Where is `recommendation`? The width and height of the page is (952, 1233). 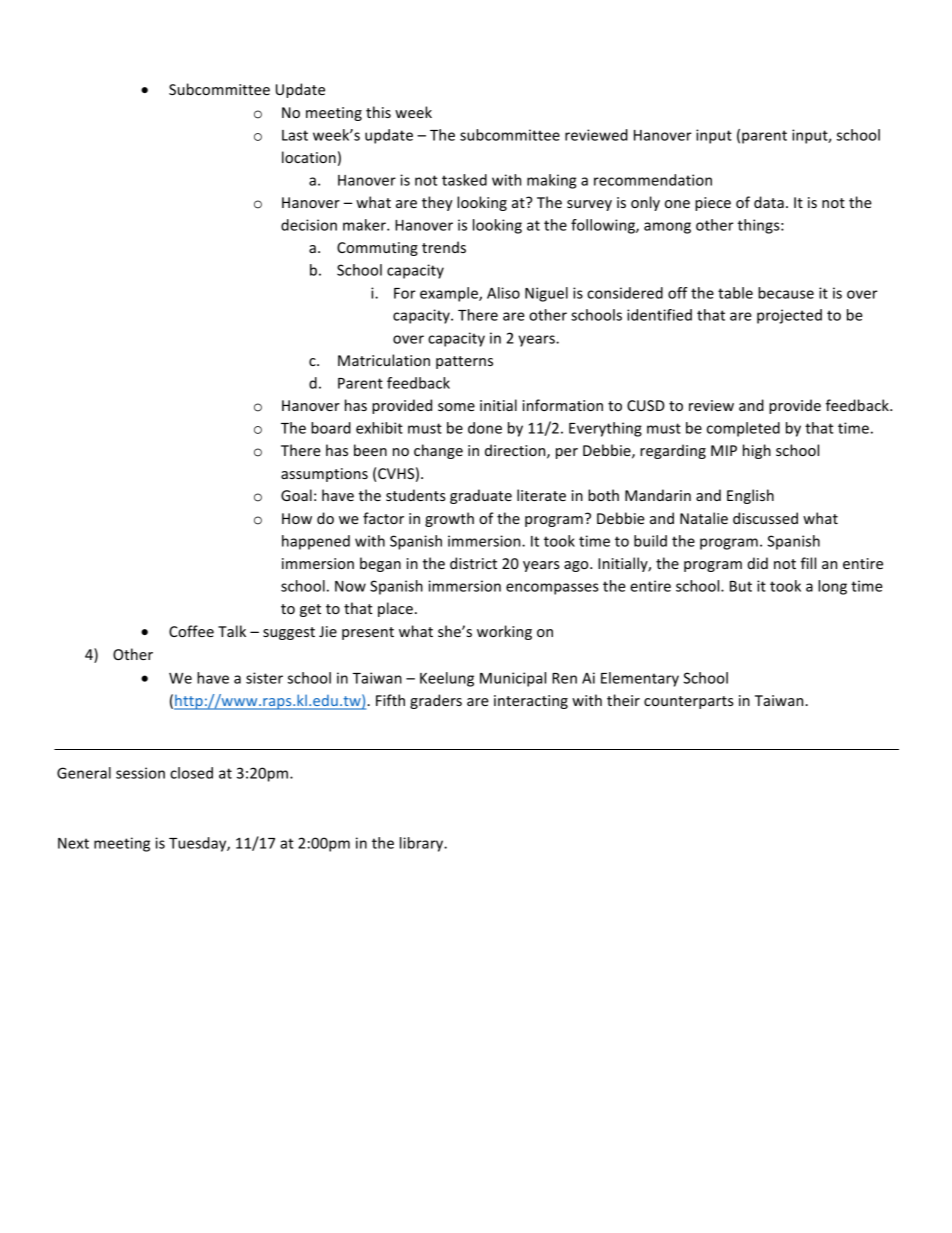
recommendation is located at coordinates (653, 180).
